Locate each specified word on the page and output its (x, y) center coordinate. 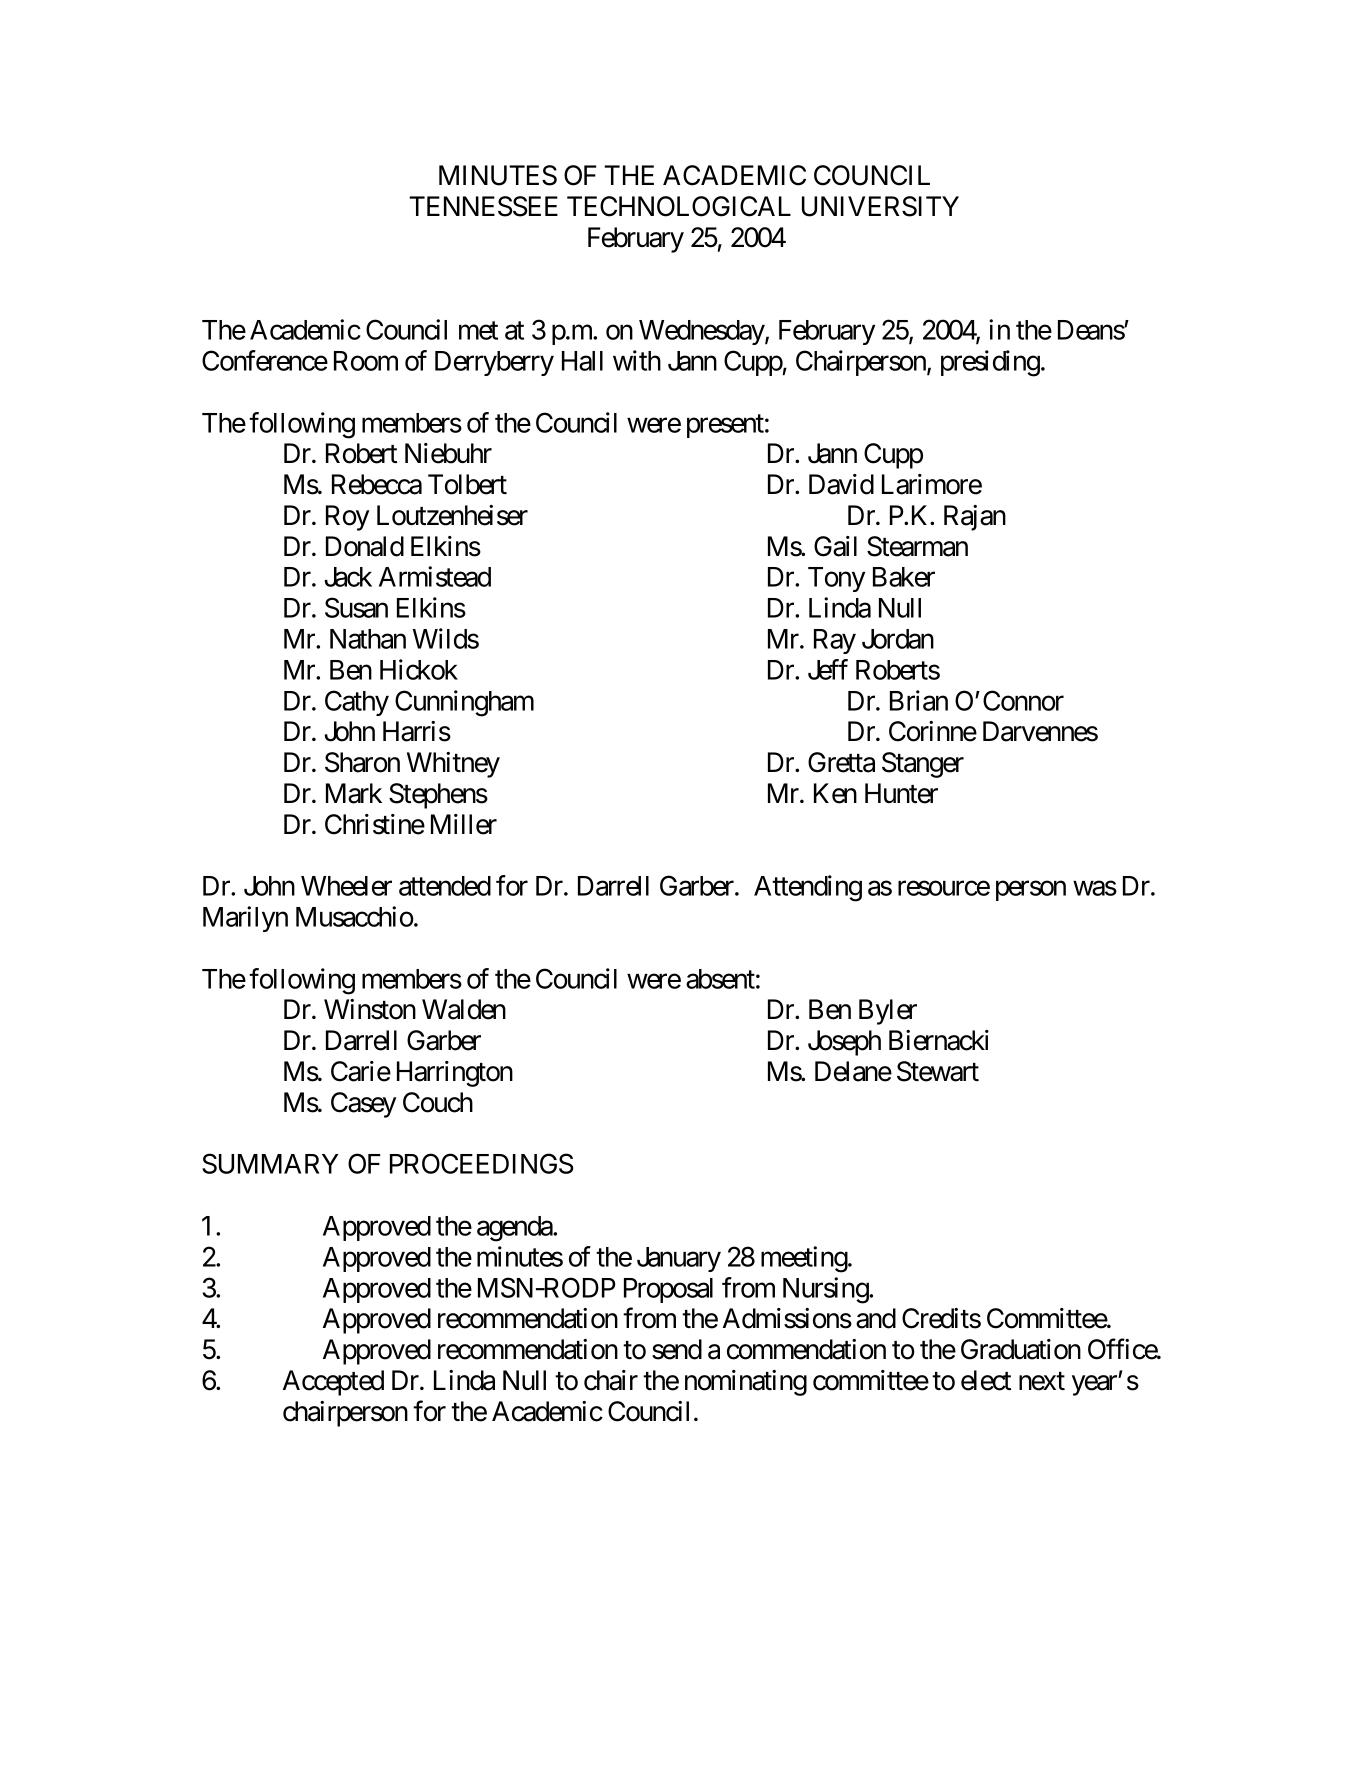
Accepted (333, 1383)
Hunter (901, 793)
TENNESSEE (483, 206)
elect (986, 1380)
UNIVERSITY (880, 206)
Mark (354, 793)
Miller (464, 824)
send (677, 1349)
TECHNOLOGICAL (679, 206)
